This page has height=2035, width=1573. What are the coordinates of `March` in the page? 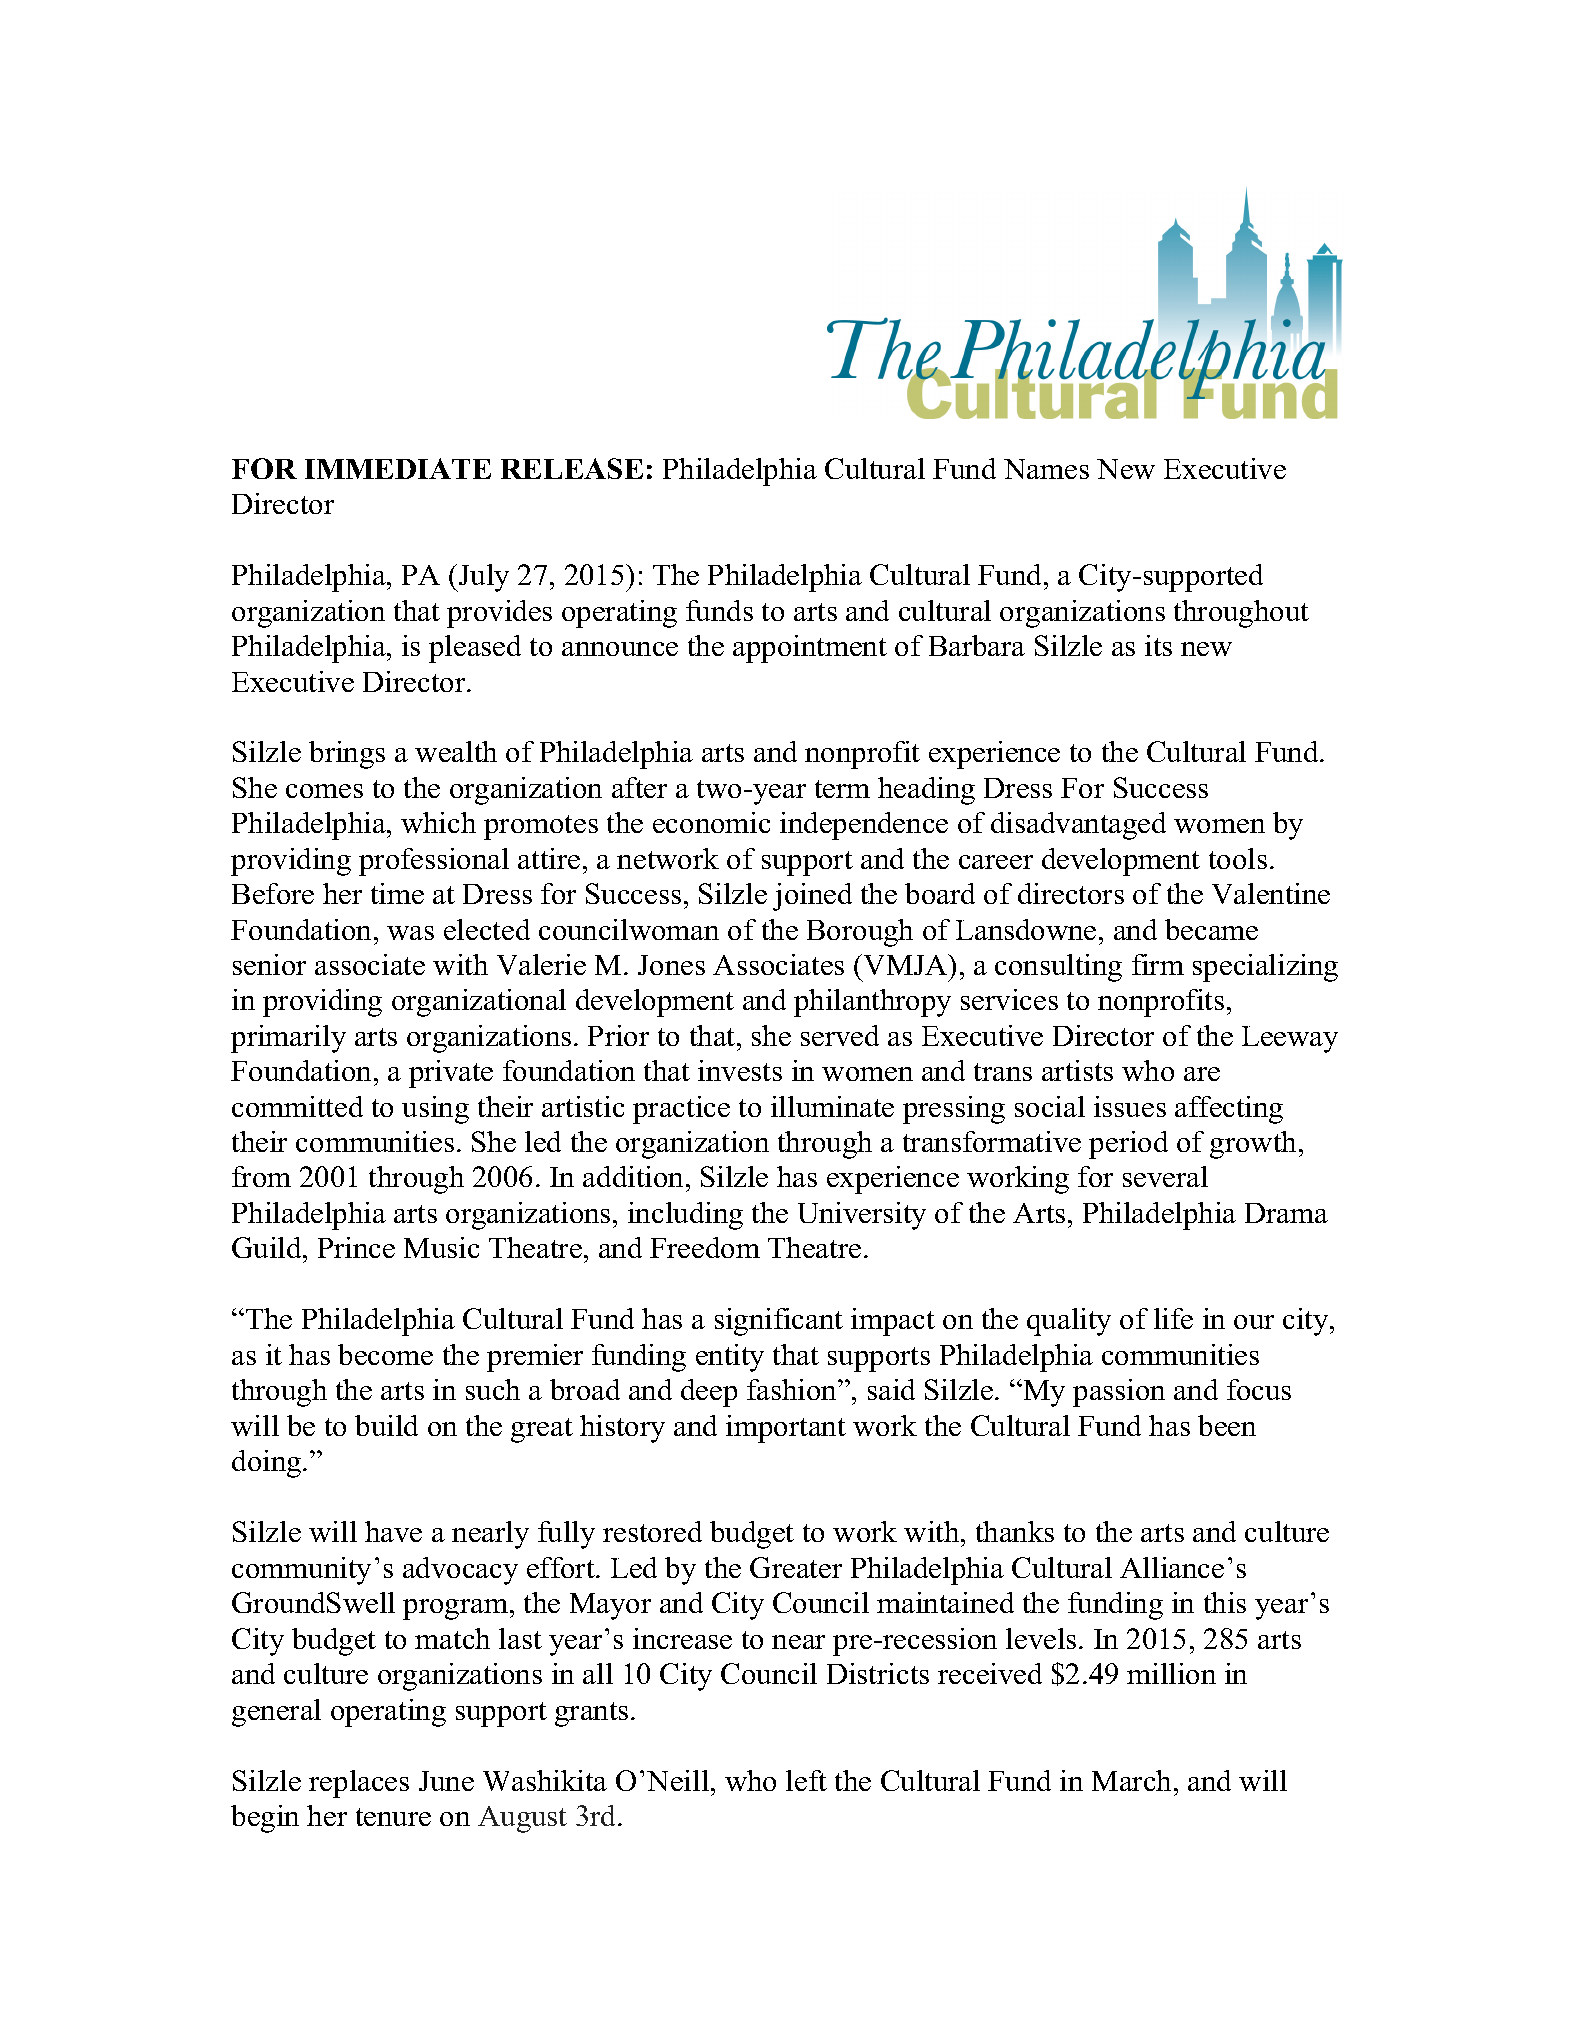 It's located at (1131, 1780).
